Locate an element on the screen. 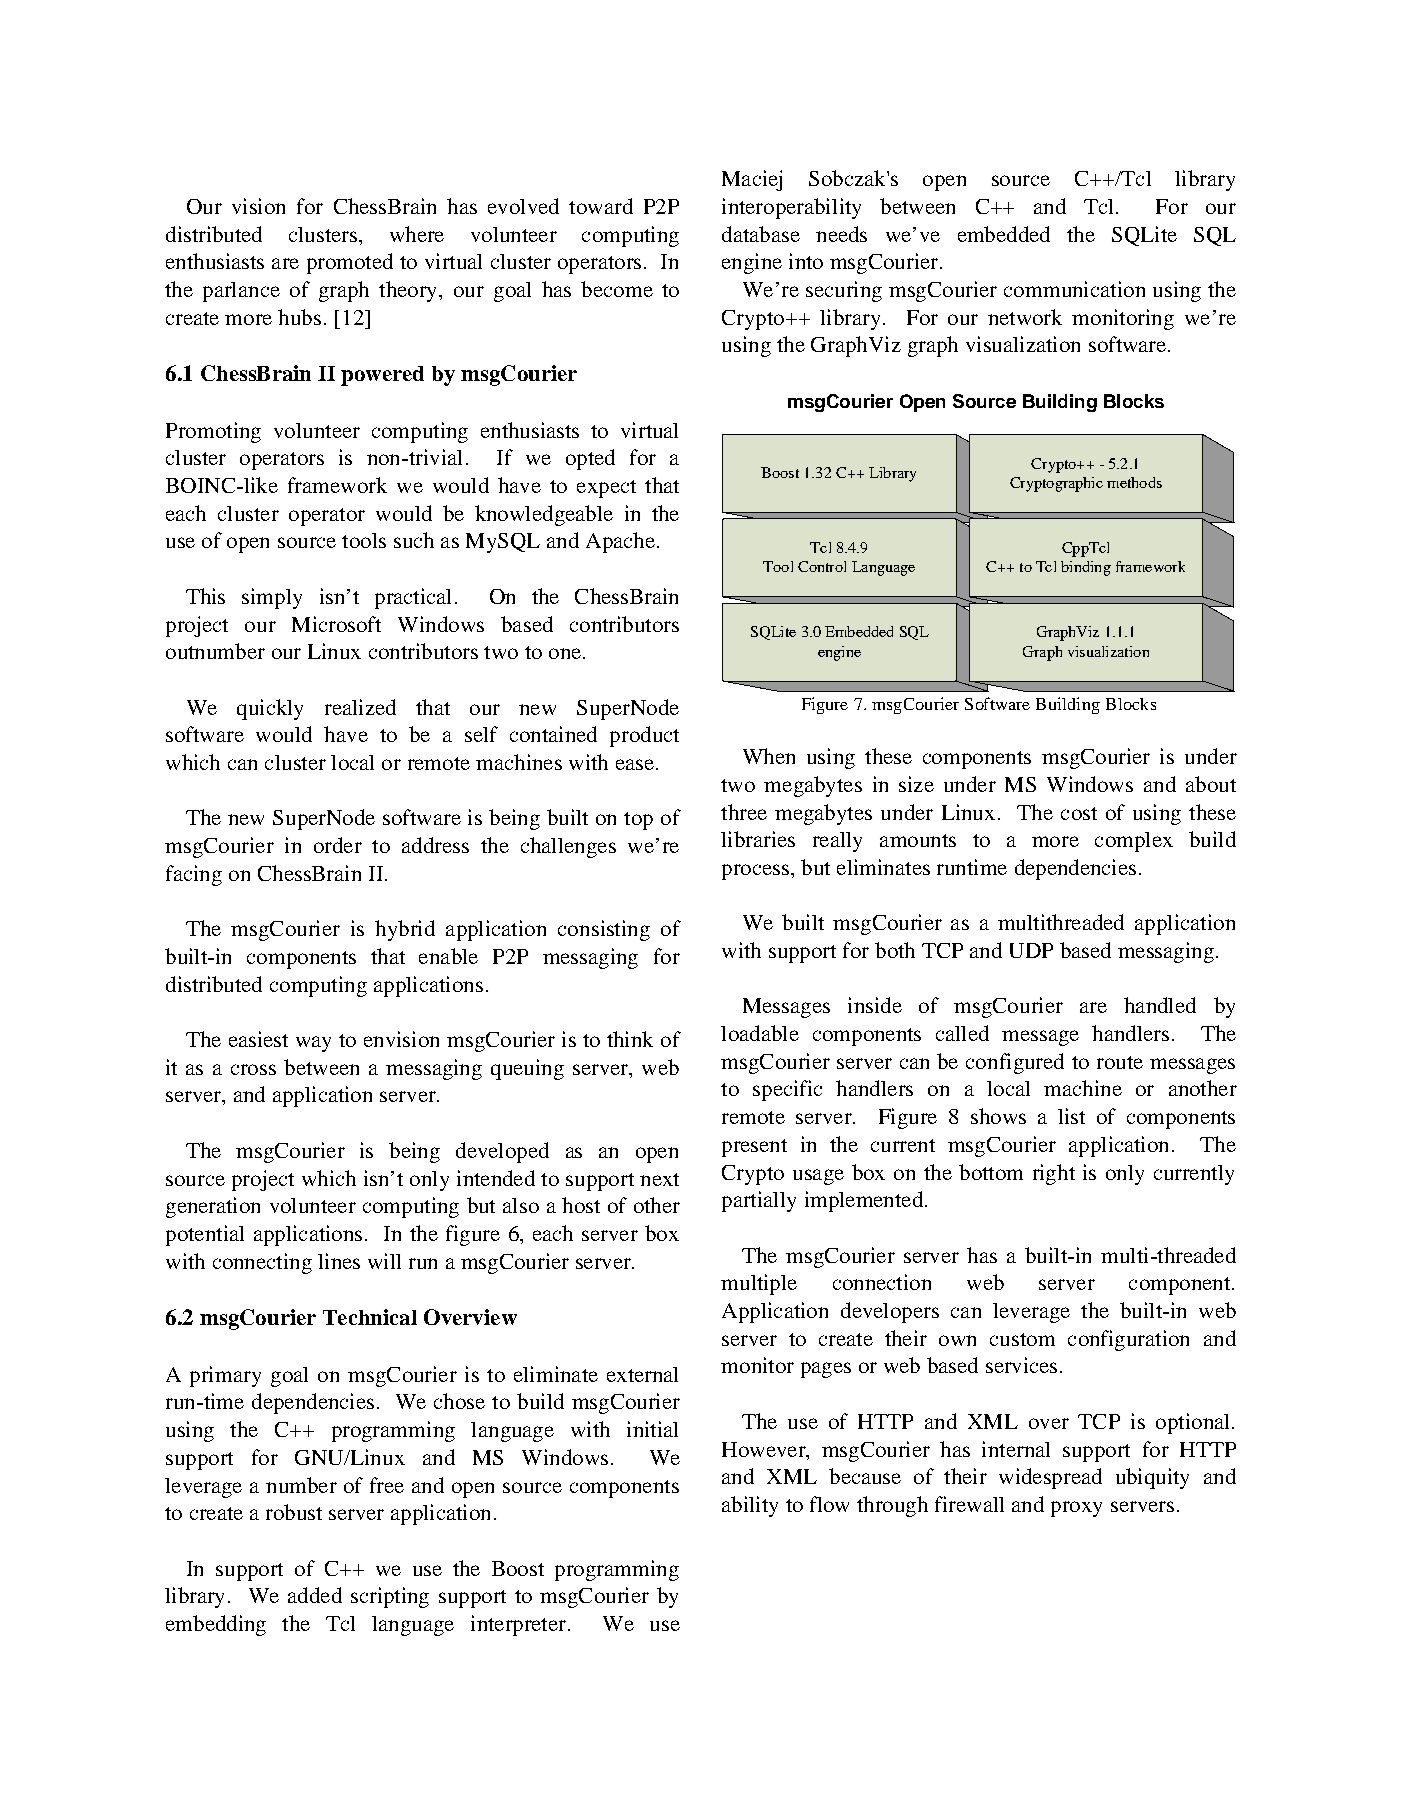 This screenshot has width=1401, height=1813. promoted is located at coordinates (350, 263).
